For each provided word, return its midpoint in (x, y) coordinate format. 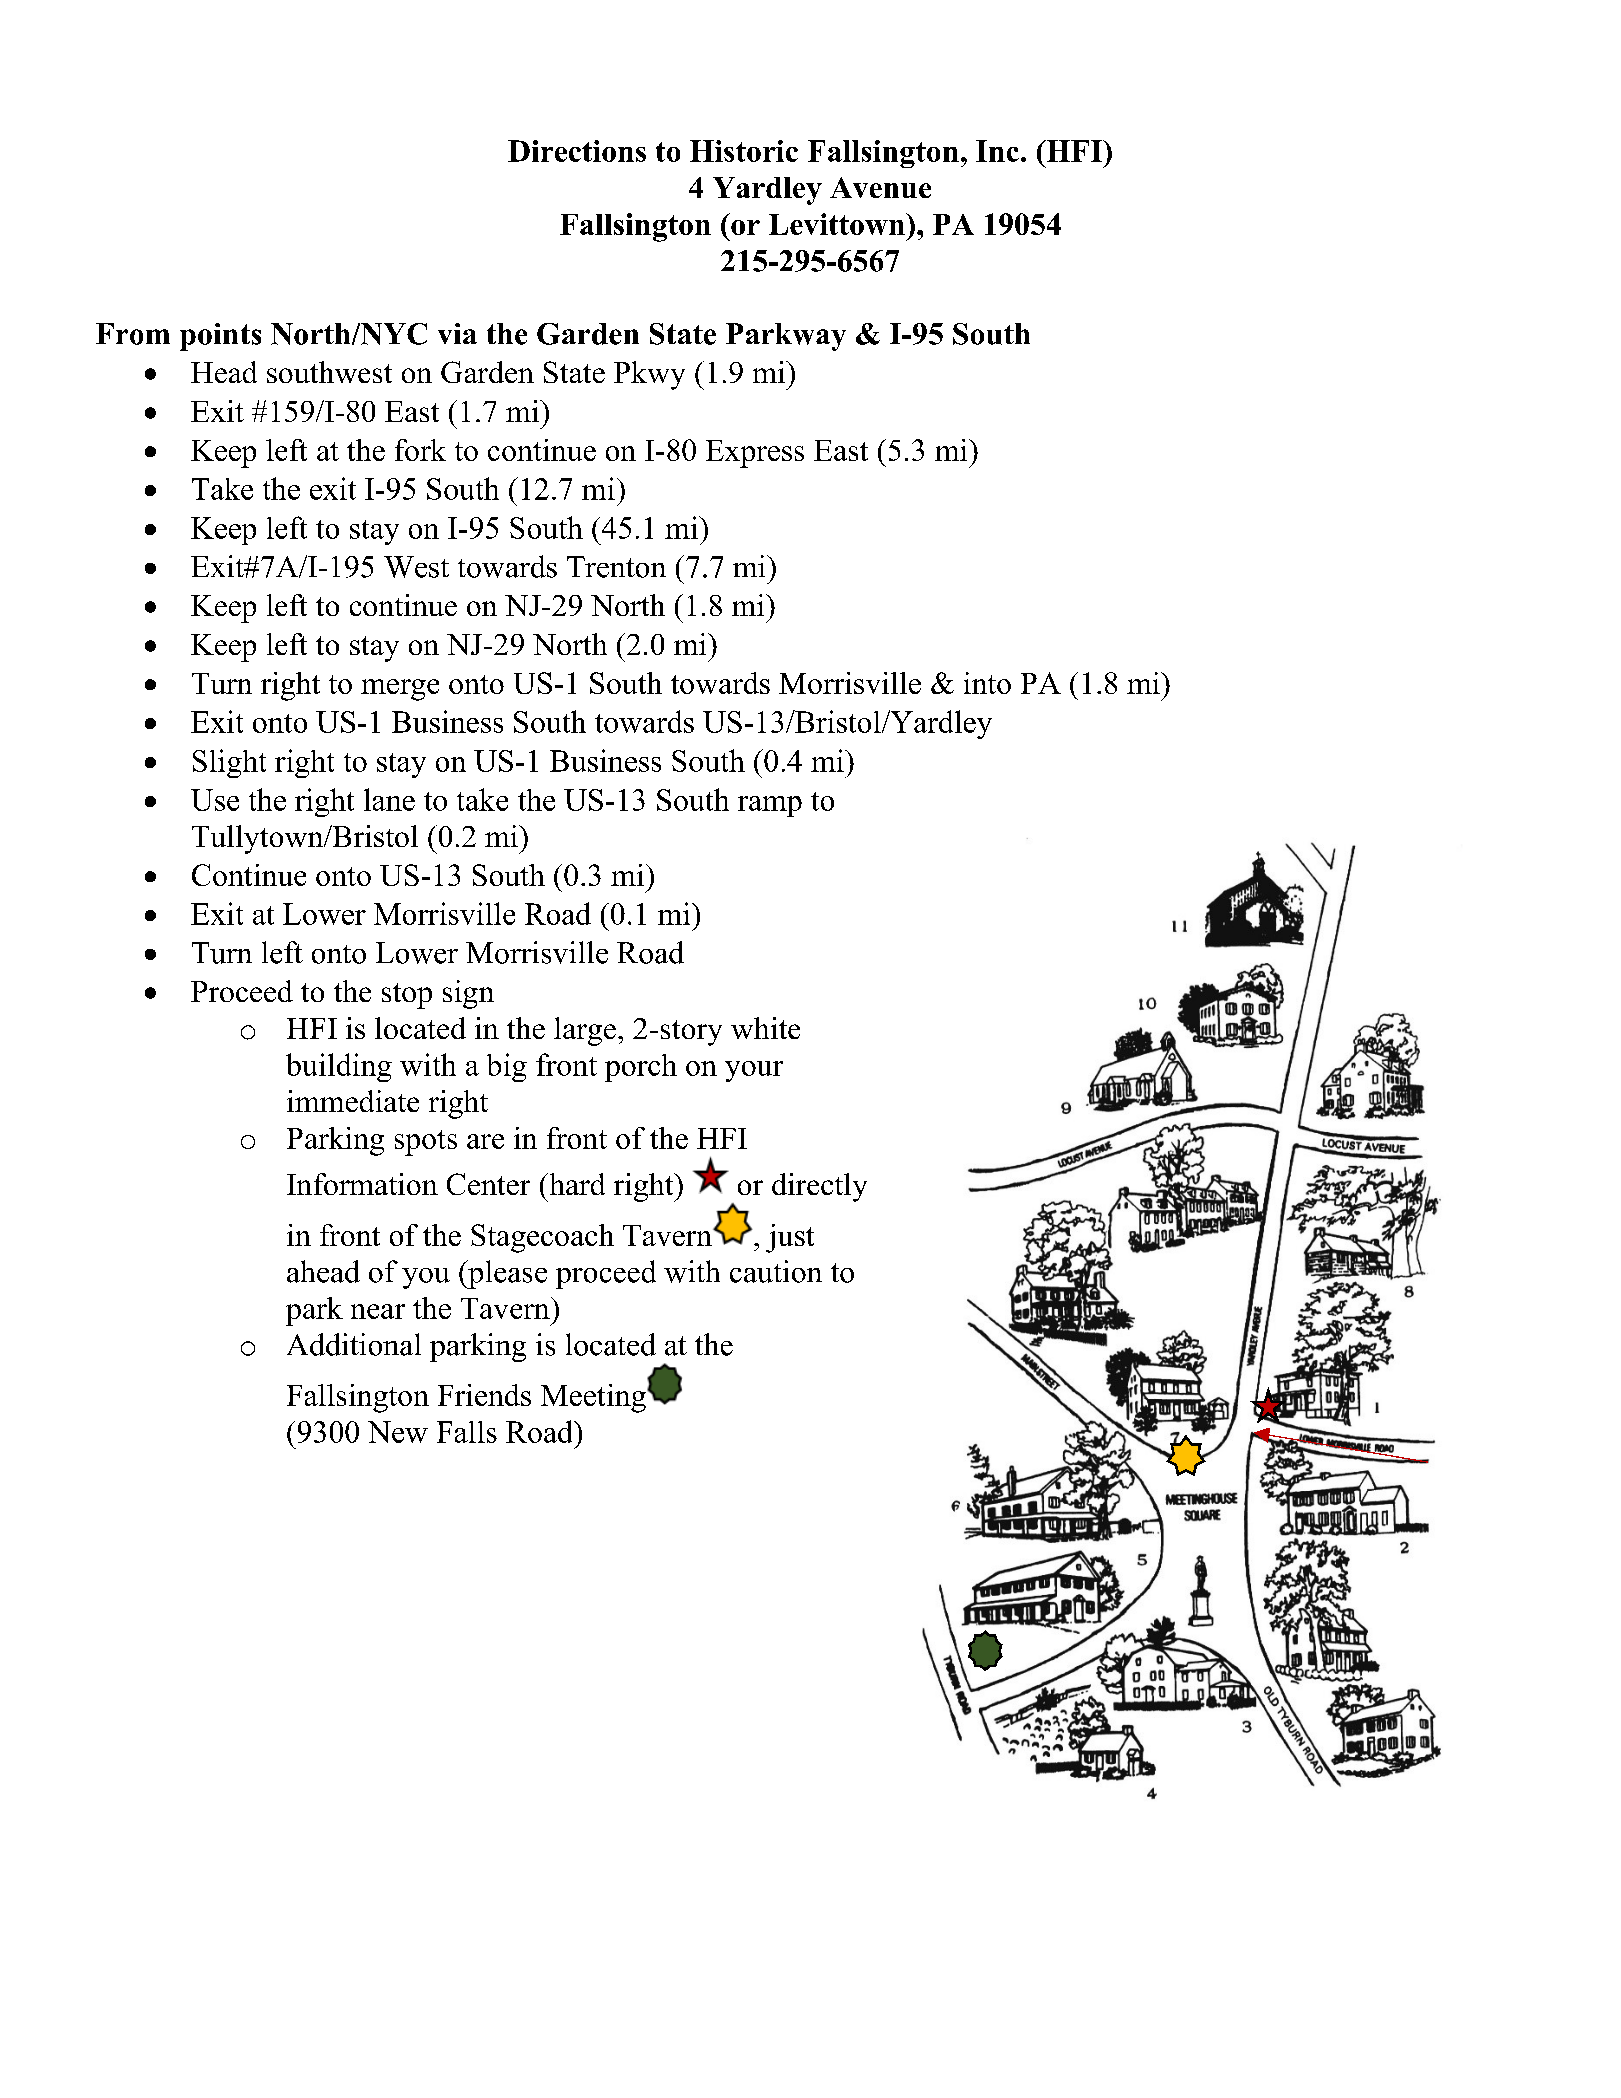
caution (776, 1271)
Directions (577, 151)
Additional (354, 1344)
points (220, 337)
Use (215, 800)
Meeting (594, 1398)
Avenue (880, 187)
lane (389, 799)
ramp (770, 806)
